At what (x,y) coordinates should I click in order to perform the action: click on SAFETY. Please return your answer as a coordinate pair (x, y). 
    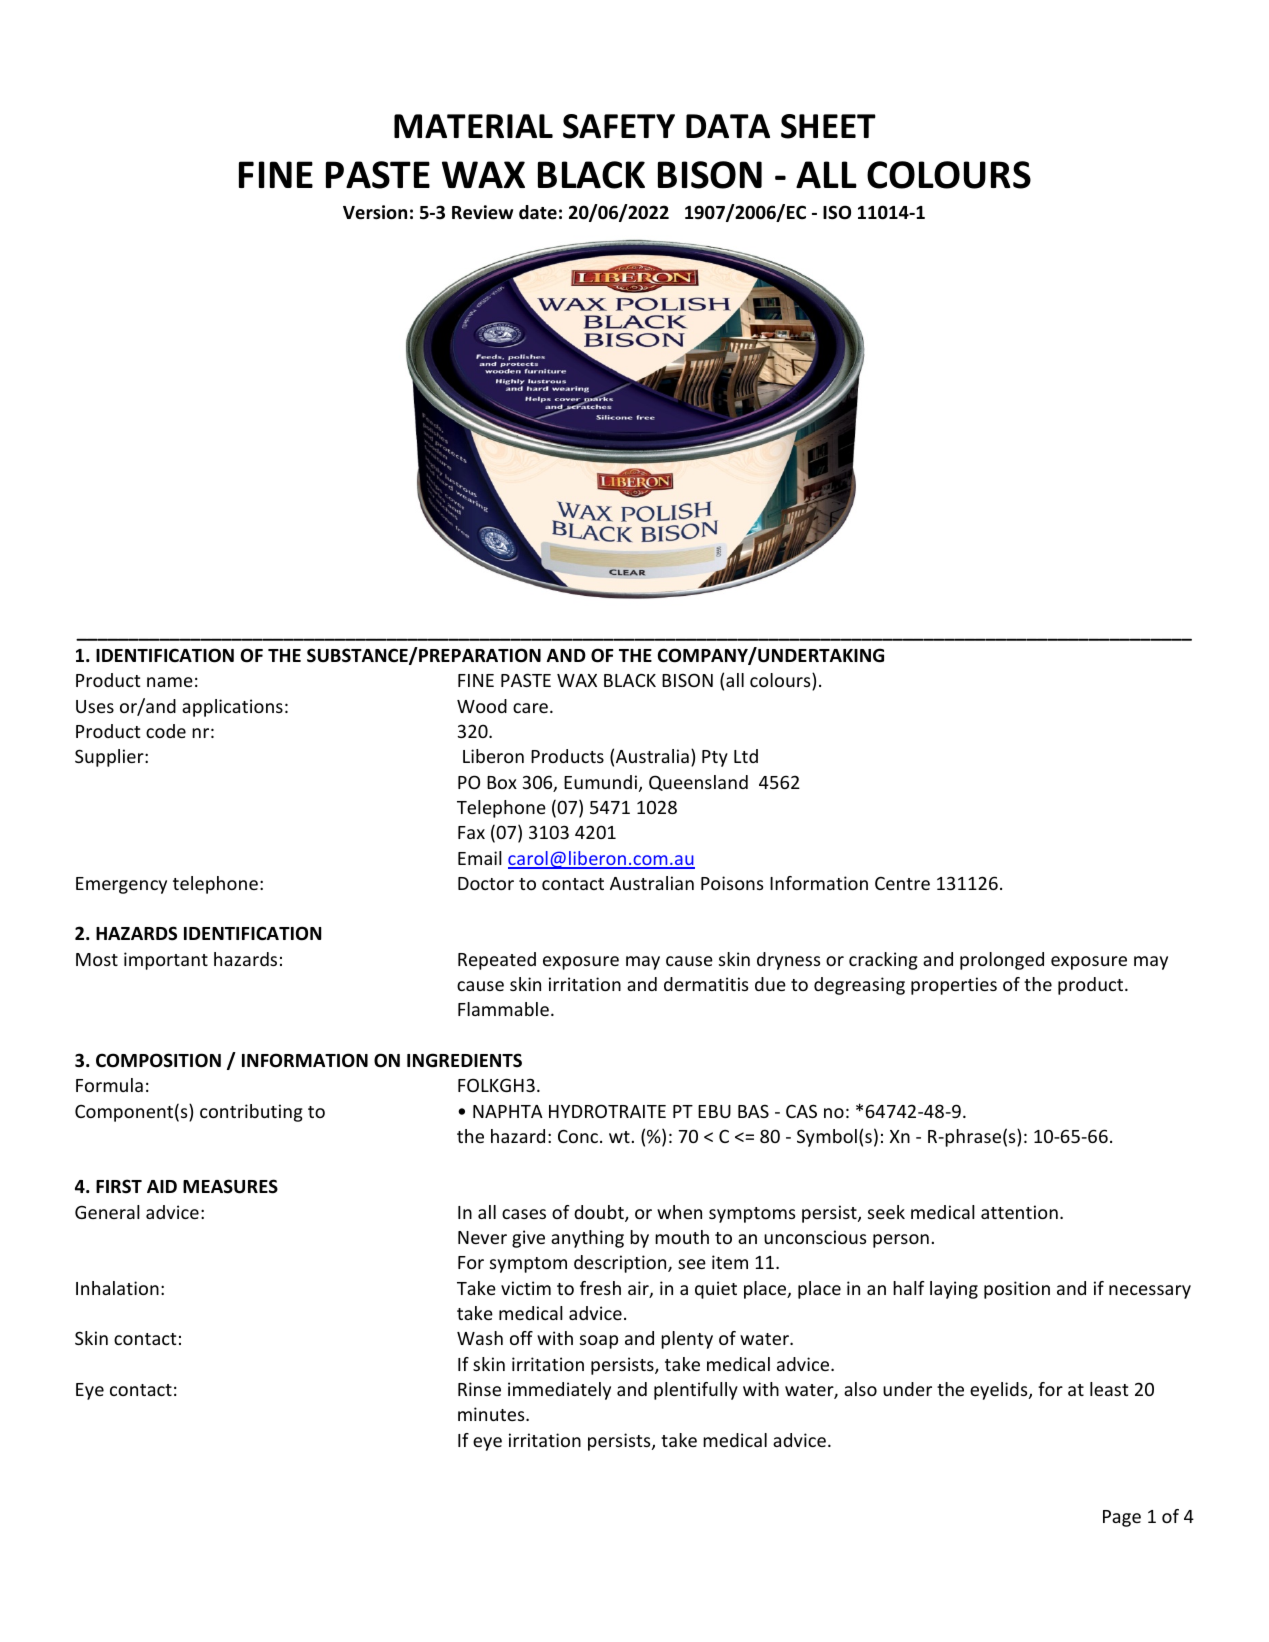
    Looking at the image, I should click on (619, 126).
